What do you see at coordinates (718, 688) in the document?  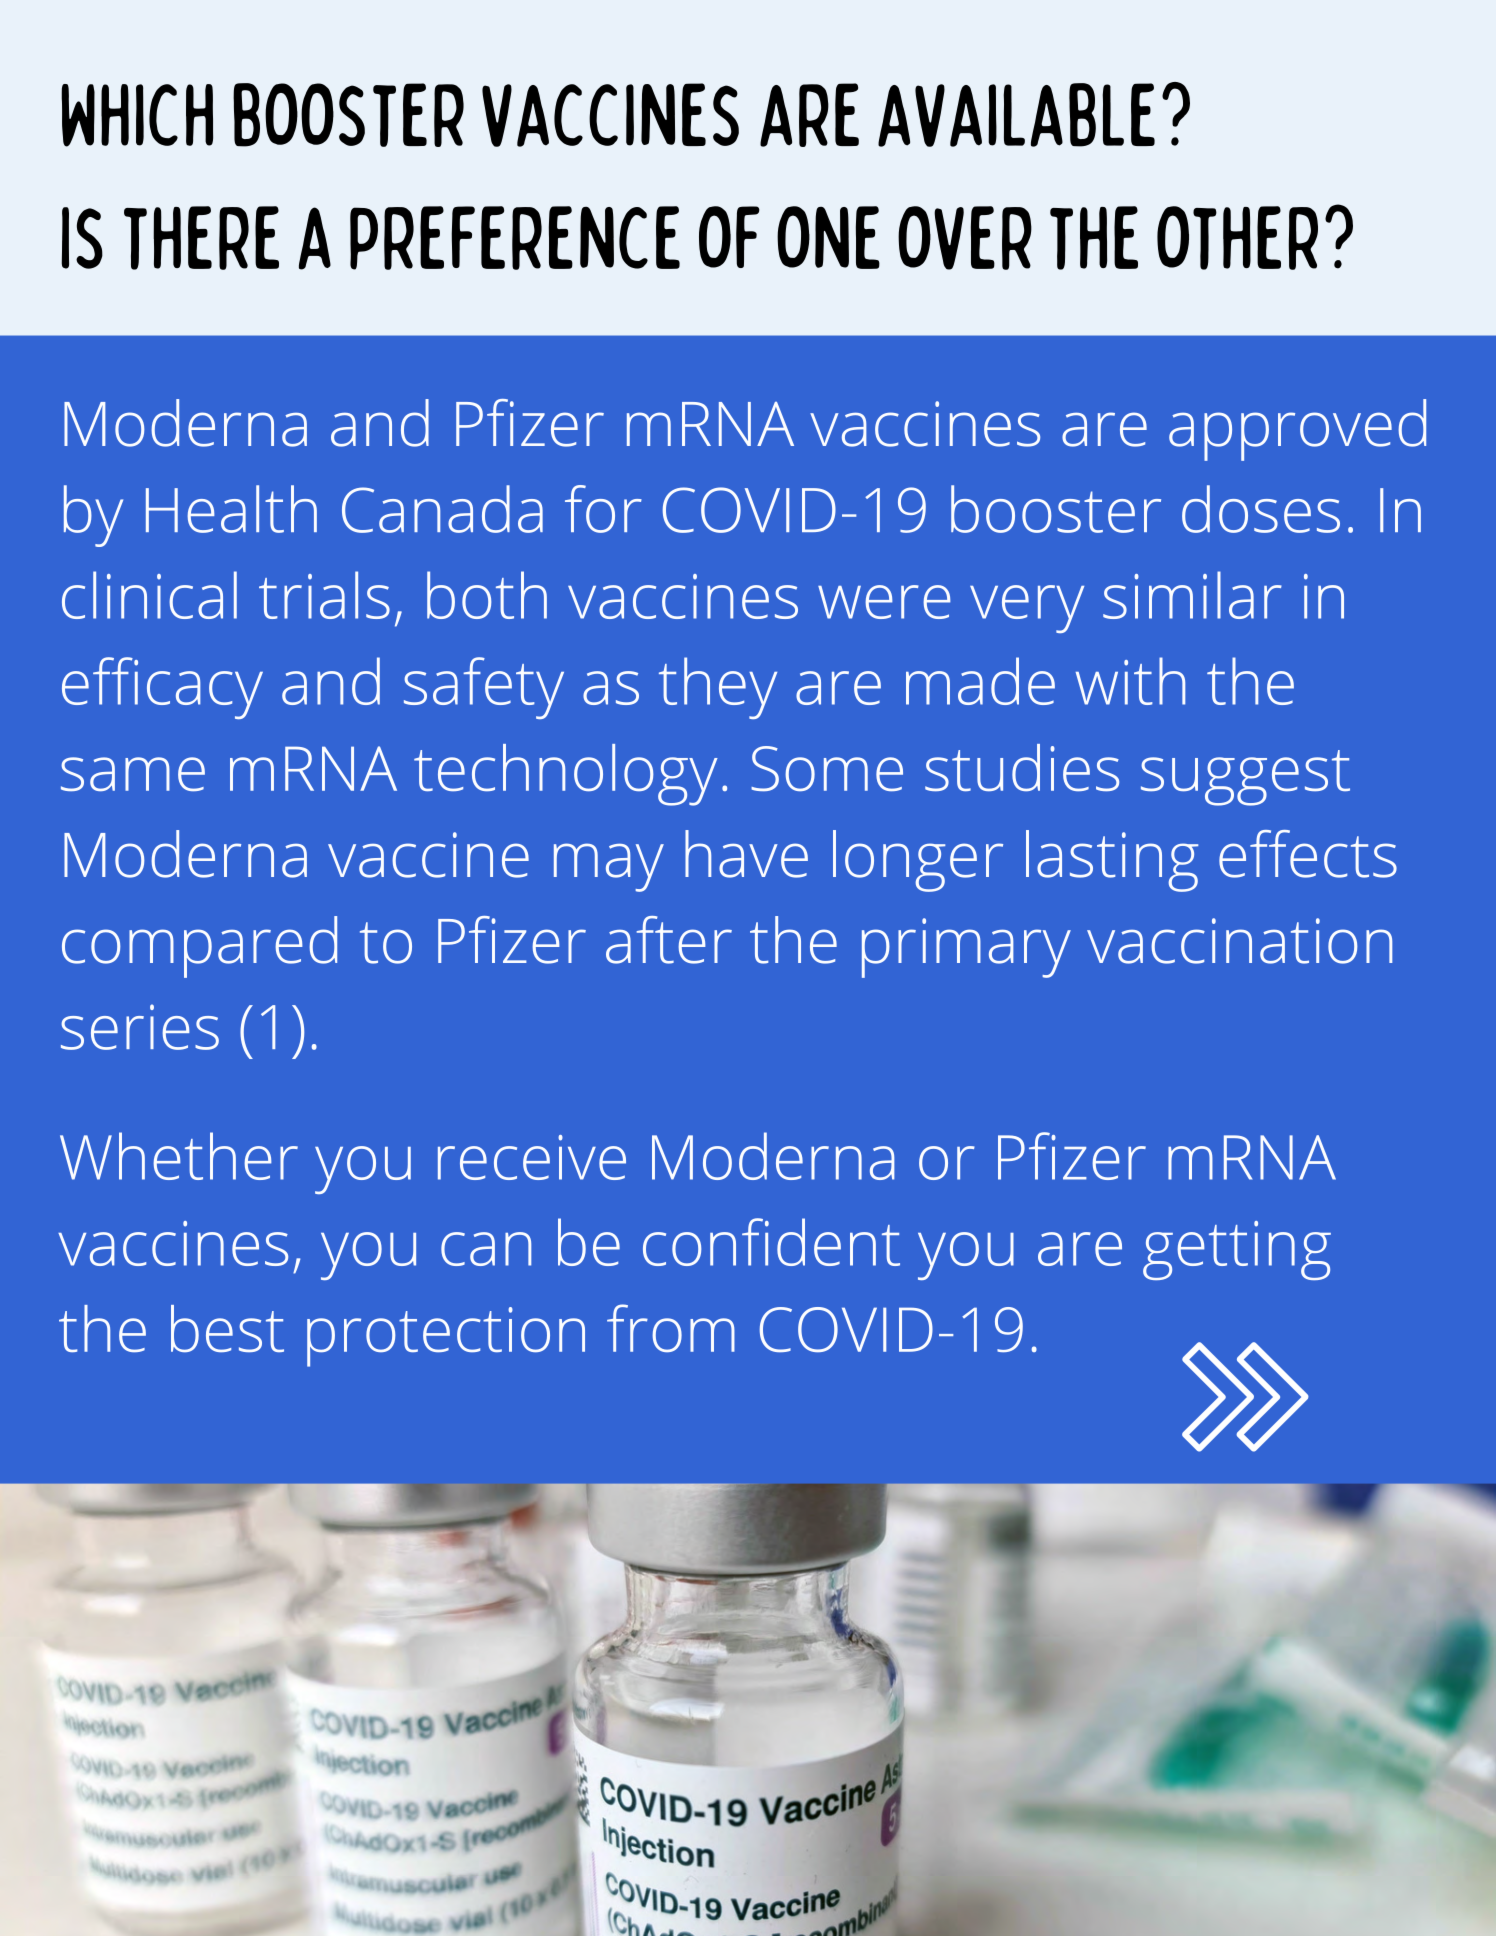 I see `they` at bounding box center [718, 688].
